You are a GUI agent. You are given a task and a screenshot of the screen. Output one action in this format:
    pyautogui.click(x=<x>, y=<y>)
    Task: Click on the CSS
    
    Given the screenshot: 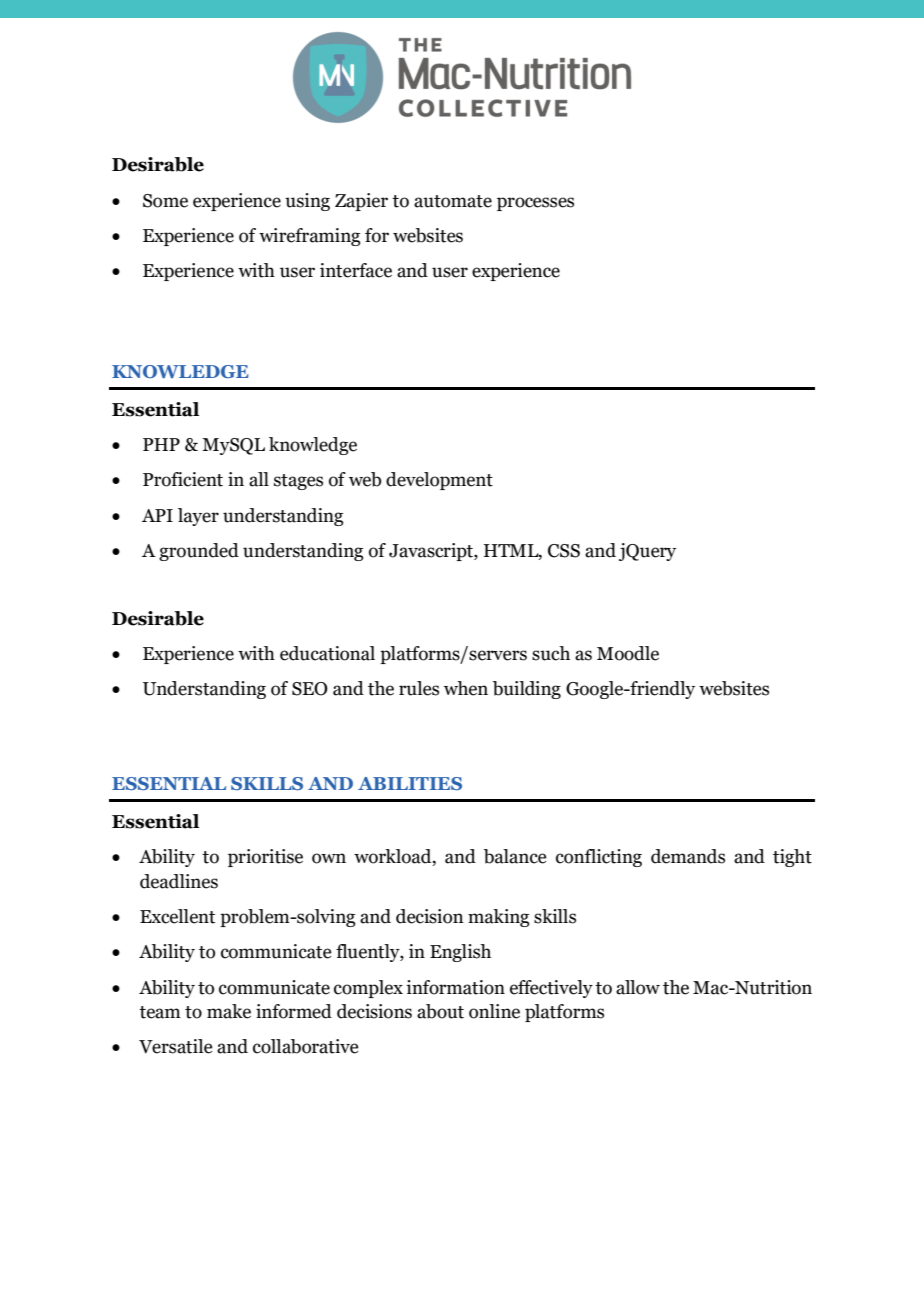 What is the action you would take?
    pyautogui.click(x=564, y=551)
